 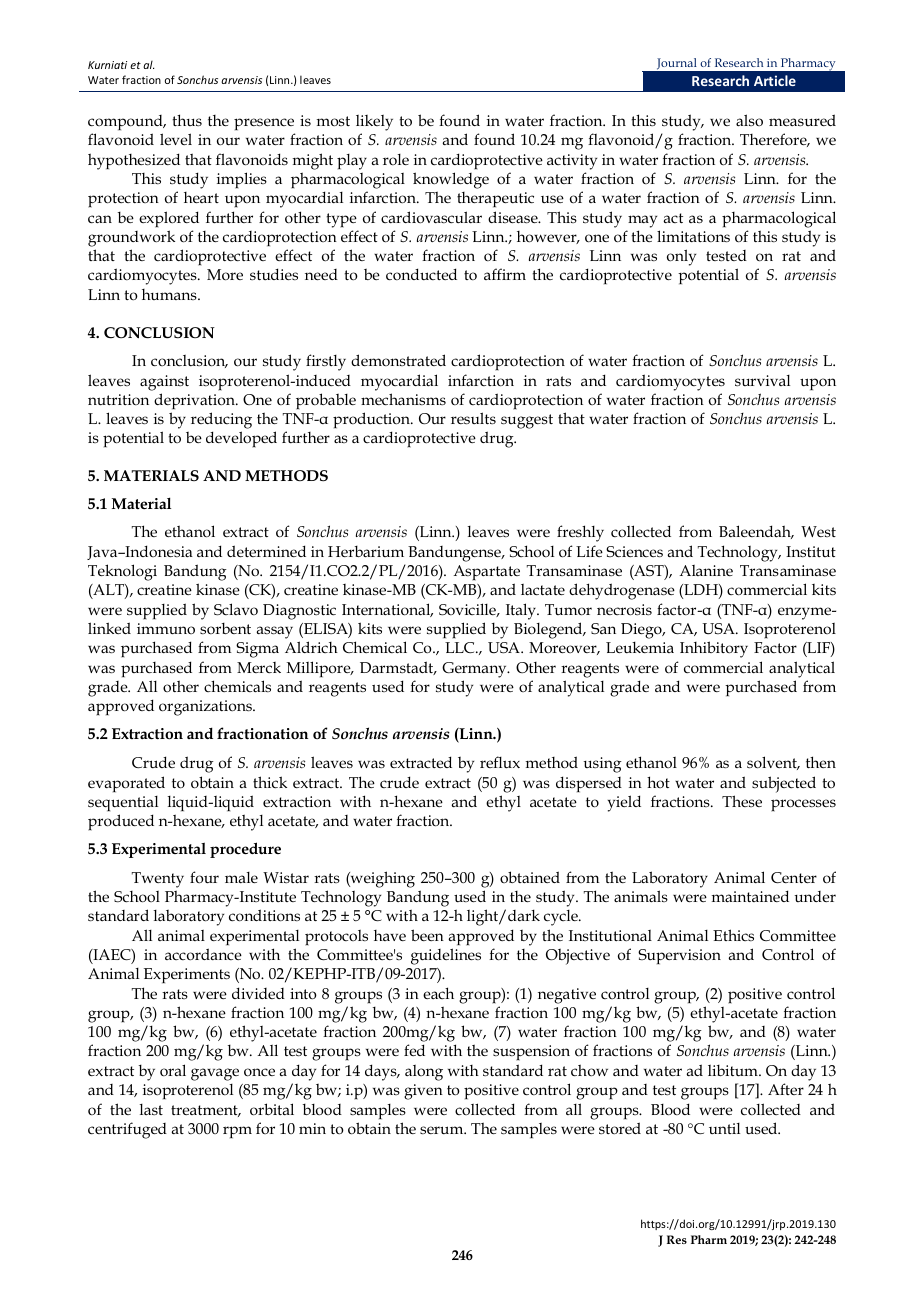 What do you see at coordinates (225, 628) in the image?
I see `sorbent` at bounding box center [225, 628].
